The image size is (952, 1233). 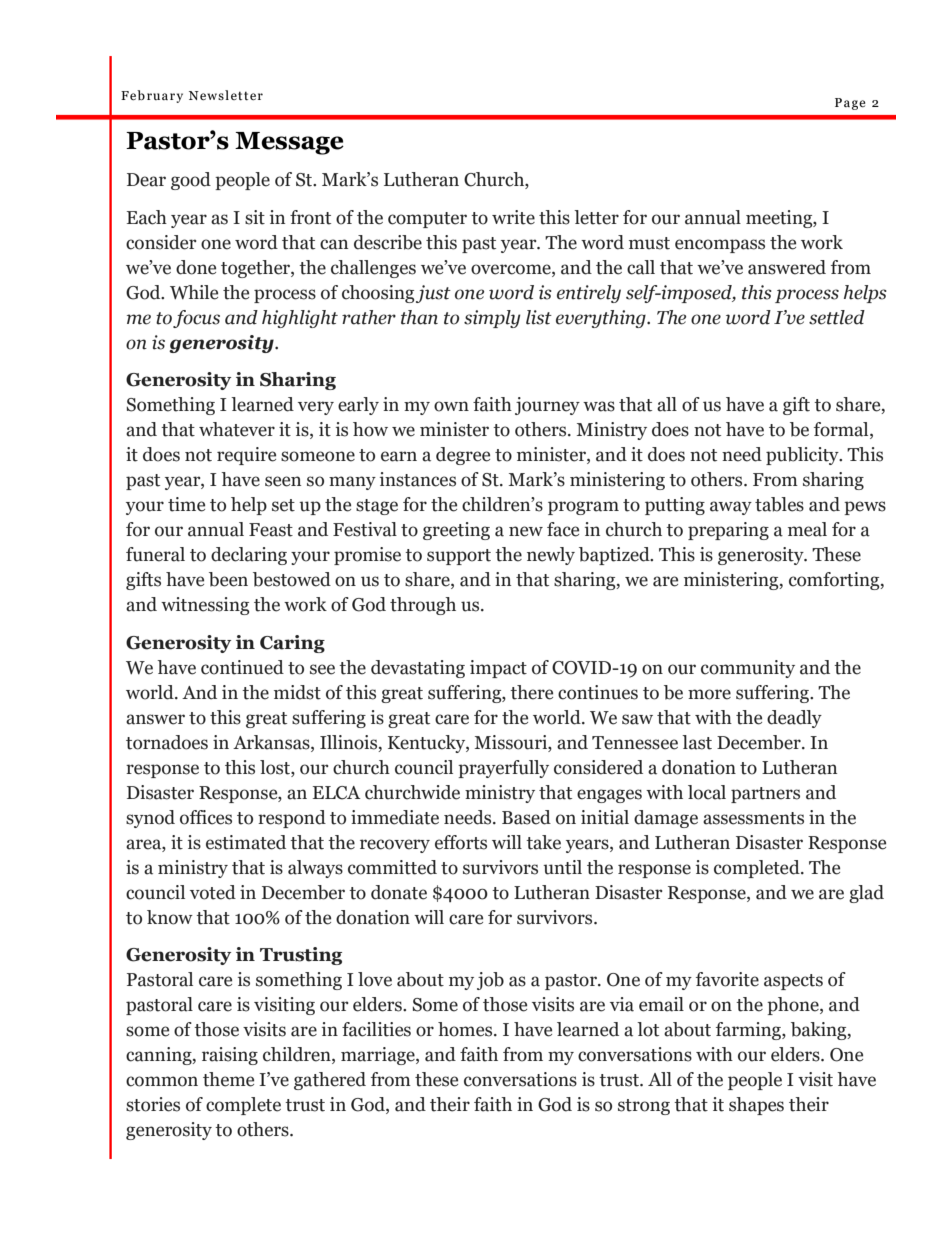 I want to click on encompass, so click(x=720, y=246).
